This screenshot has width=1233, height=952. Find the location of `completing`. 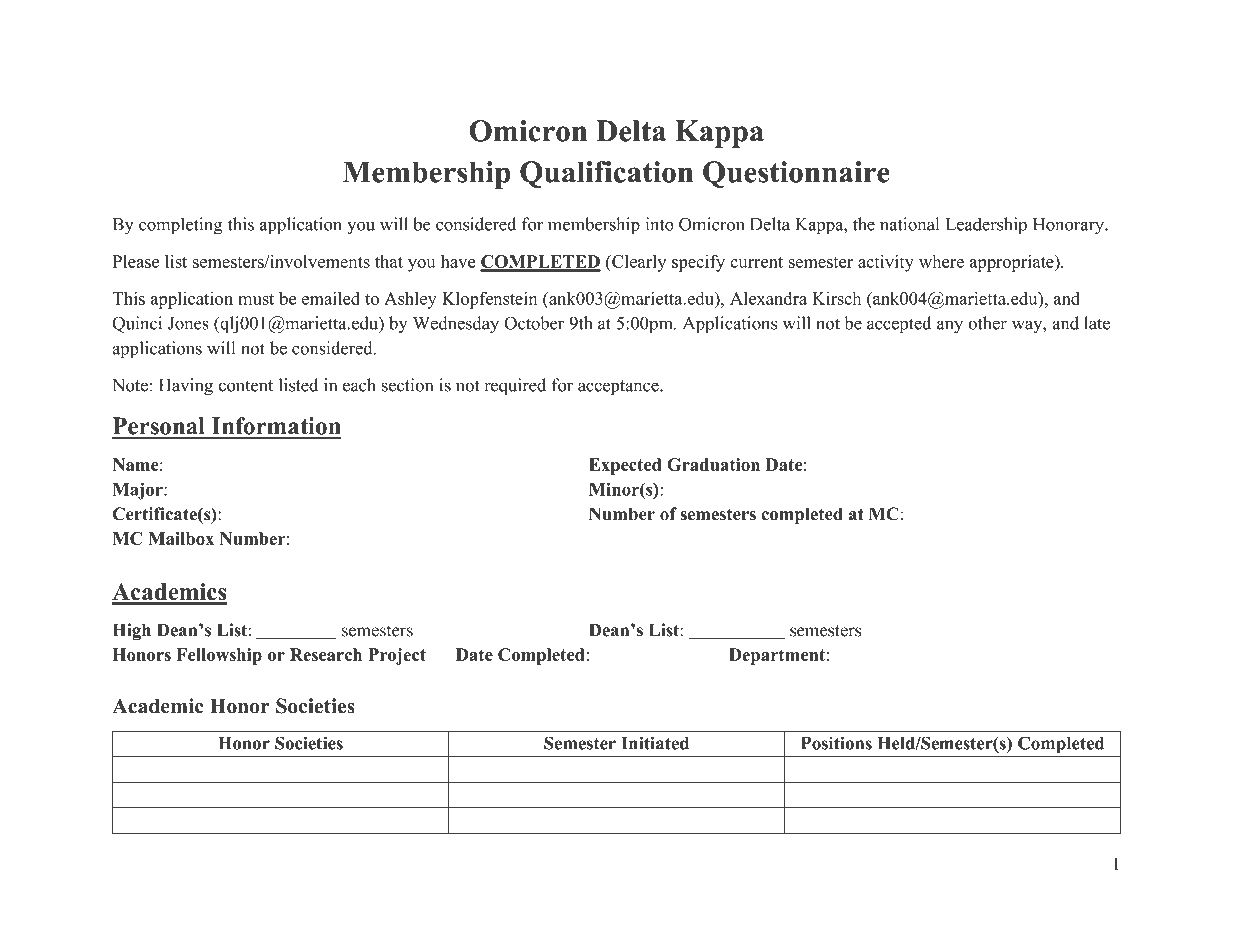

completing is located at coordinates (181, 226).
